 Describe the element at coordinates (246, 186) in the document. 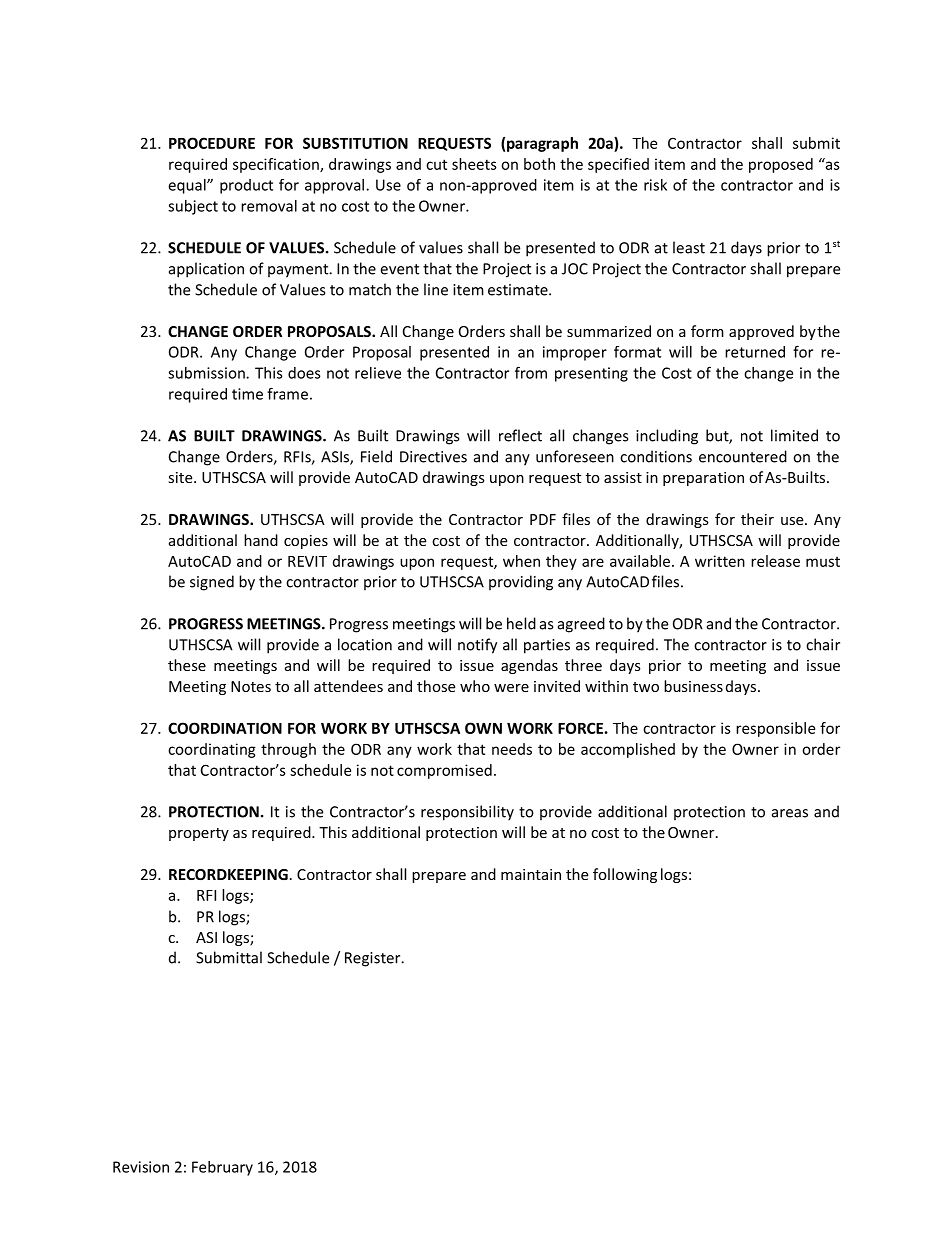

I see `product` at that location.
